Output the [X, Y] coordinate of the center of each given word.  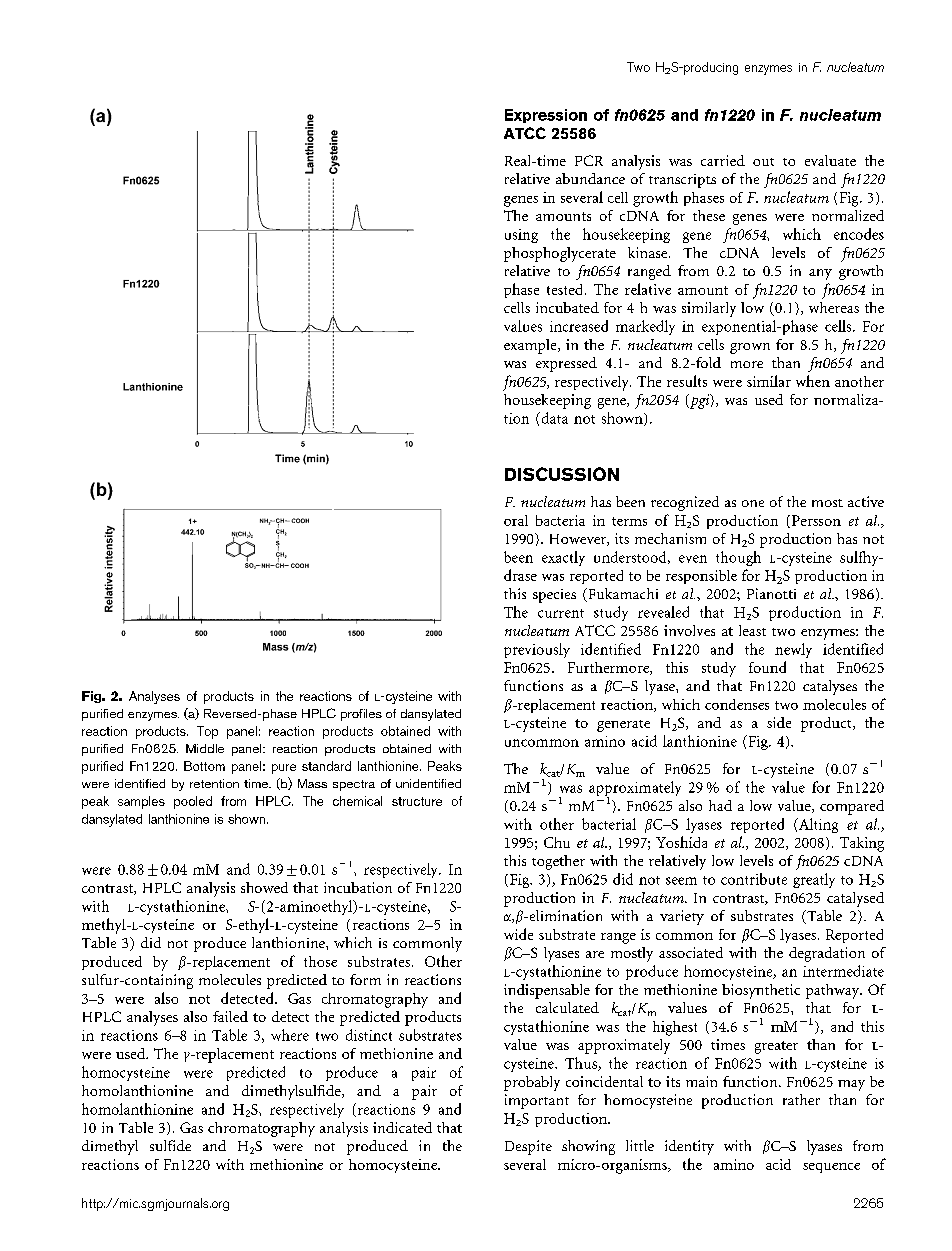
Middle [205, 748]
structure [417, 801]
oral [516, 520]
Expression [546, 116]
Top [207, 732]
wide [518, 934]
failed [230, 1016]
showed [264, 887]
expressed [566, 364]
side [779, 722]
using [521, 236]
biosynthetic [761, 991]
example [531, 346]
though [738, 558]
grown [750, 348]
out [763, 162]
